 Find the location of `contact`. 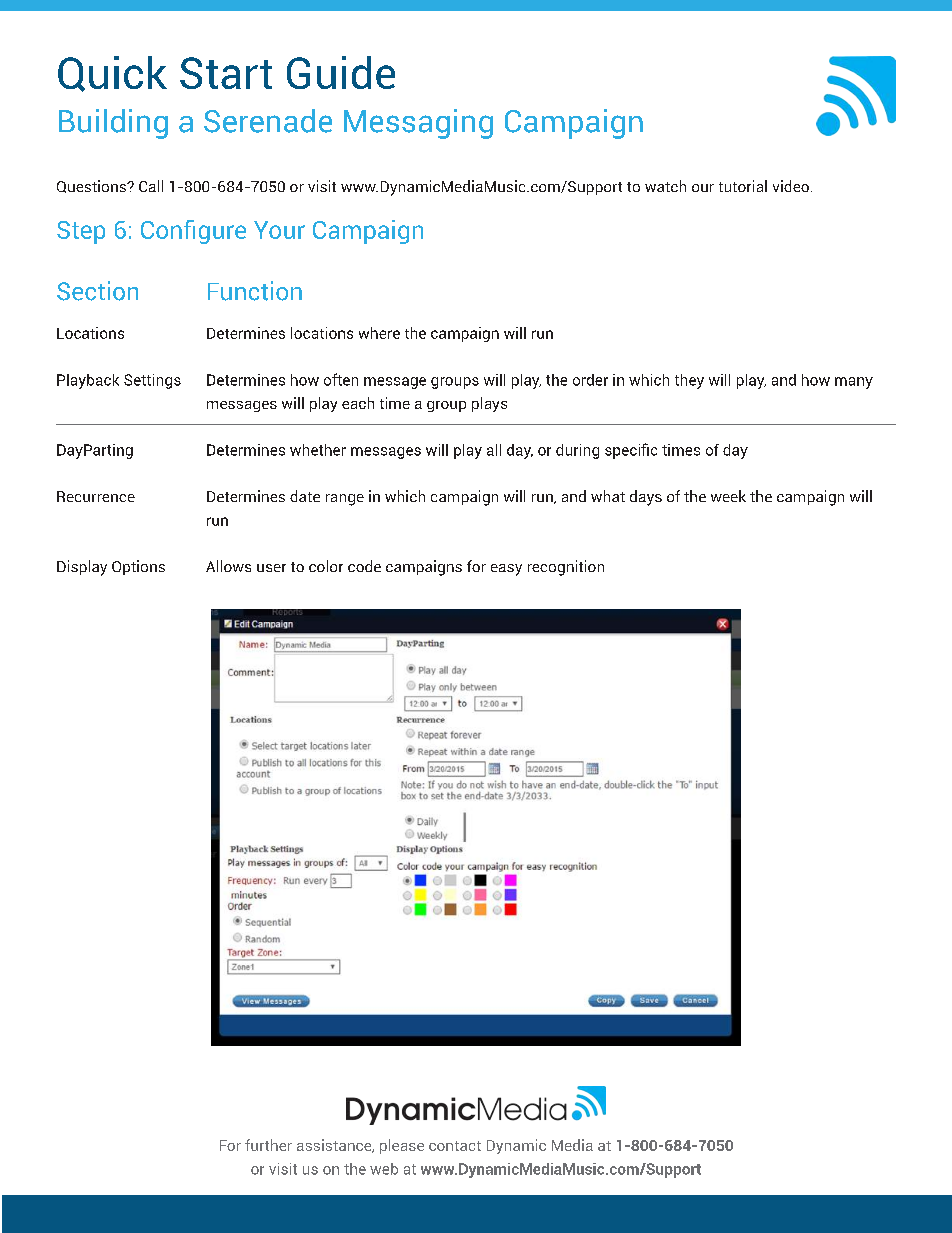

contact is located at coordinates (455, 1146).
